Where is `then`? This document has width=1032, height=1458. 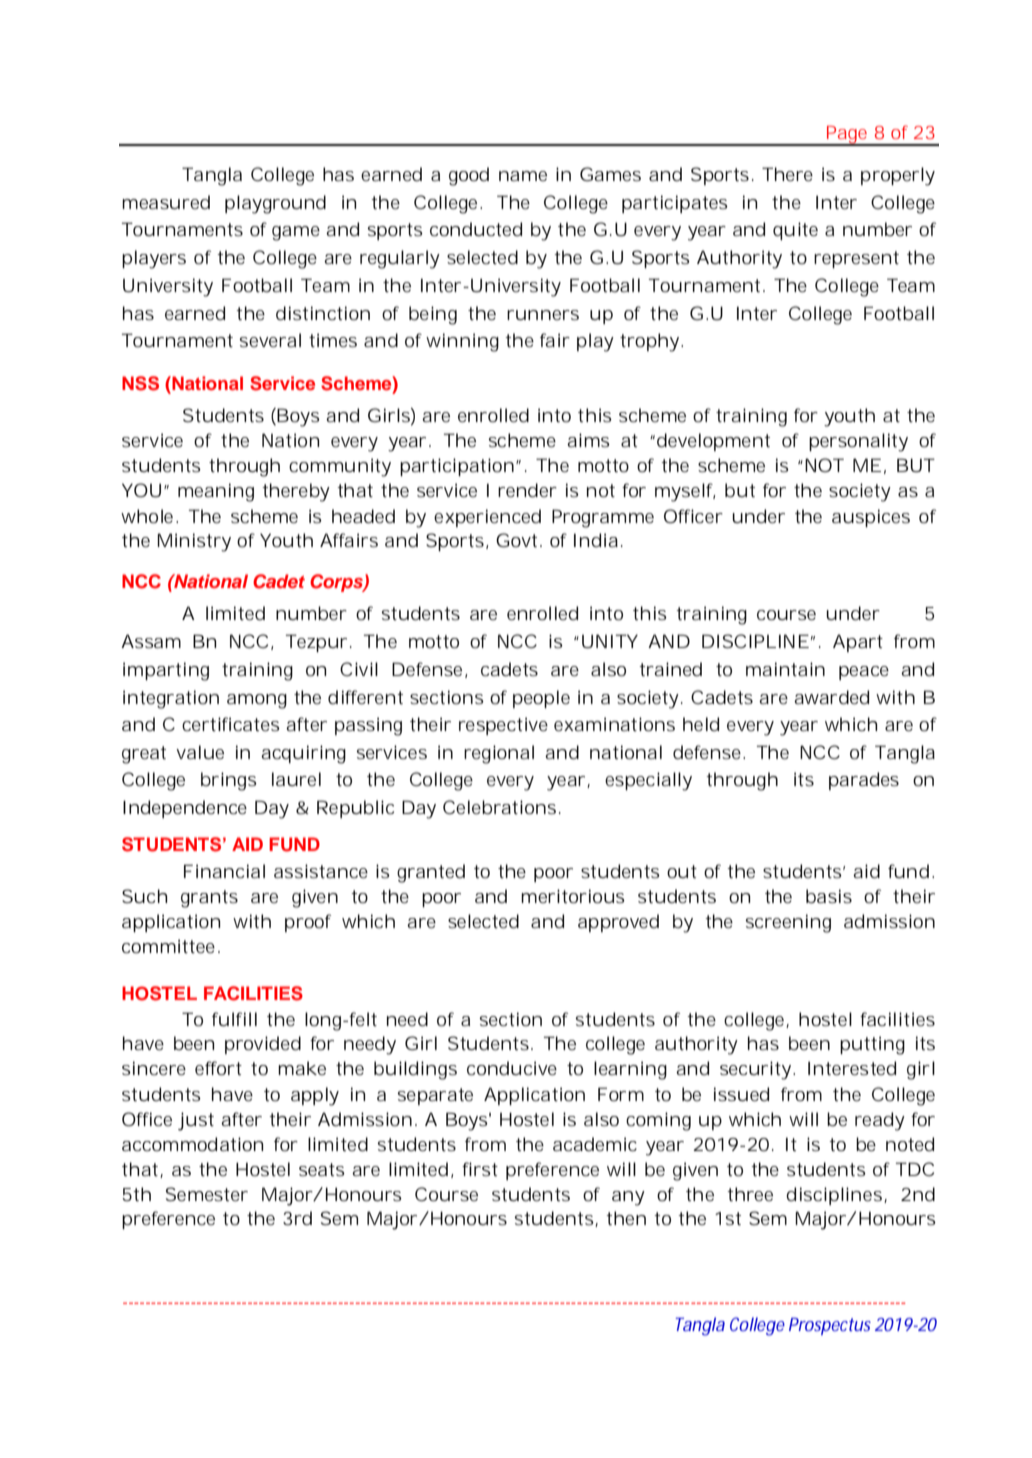 then is located at coordinates (626, 1218).
